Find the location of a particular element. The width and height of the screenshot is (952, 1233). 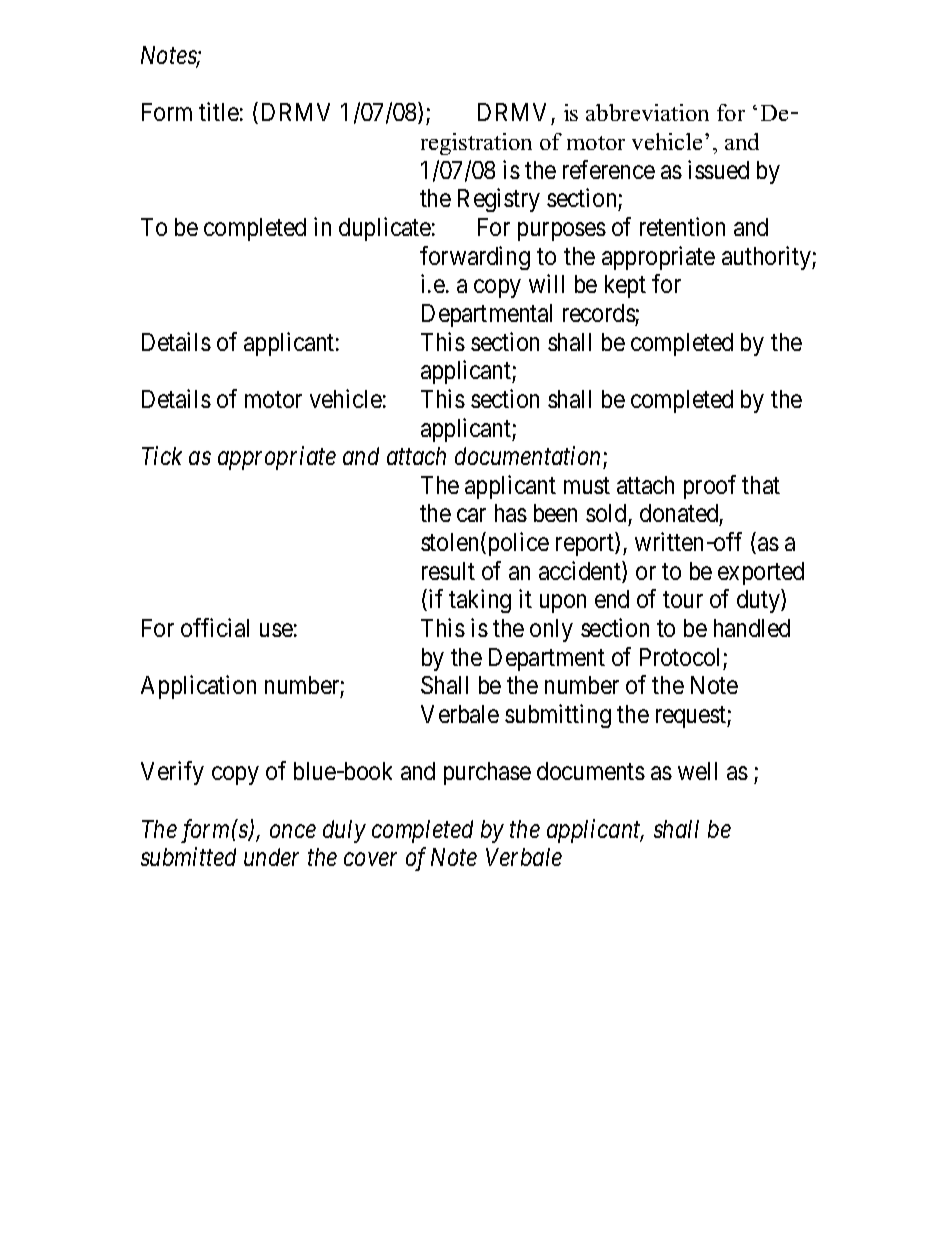

official is located at coordinates (215, 627).
